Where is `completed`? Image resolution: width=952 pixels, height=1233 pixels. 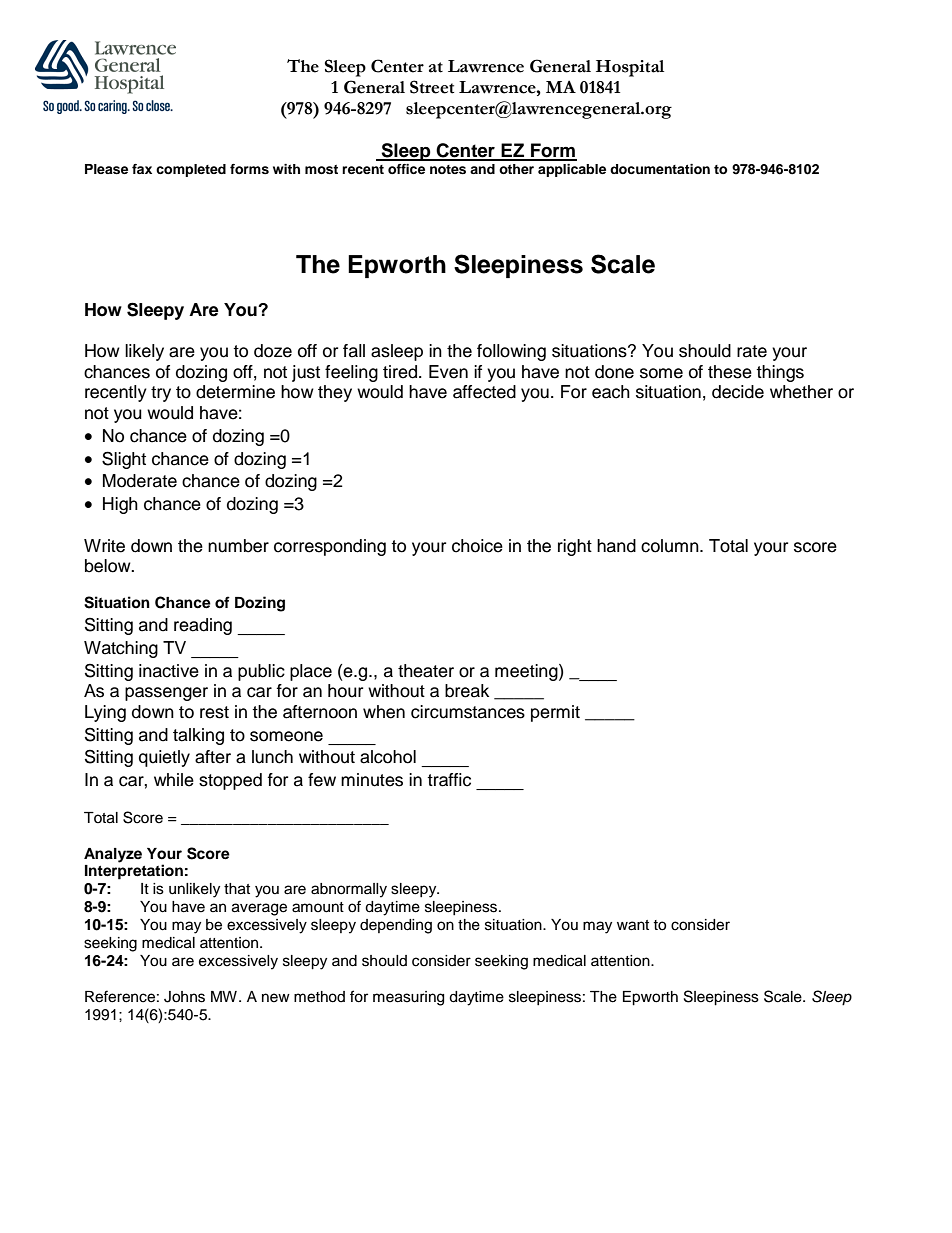
completed is located at coordinates (191, 170).
